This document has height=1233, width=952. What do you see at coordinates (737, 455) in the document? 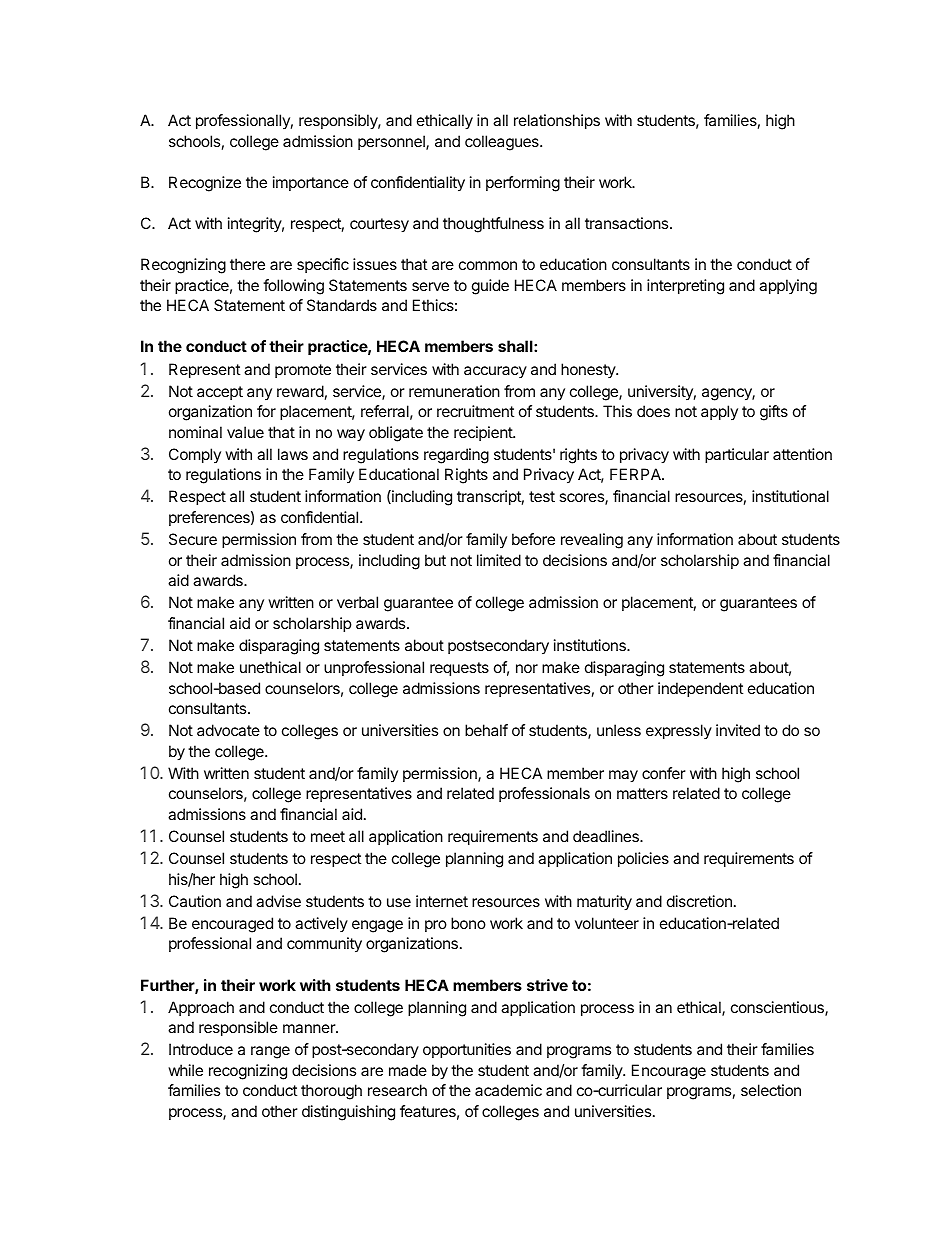
I see `particular` at bounding box center [737, 455].
